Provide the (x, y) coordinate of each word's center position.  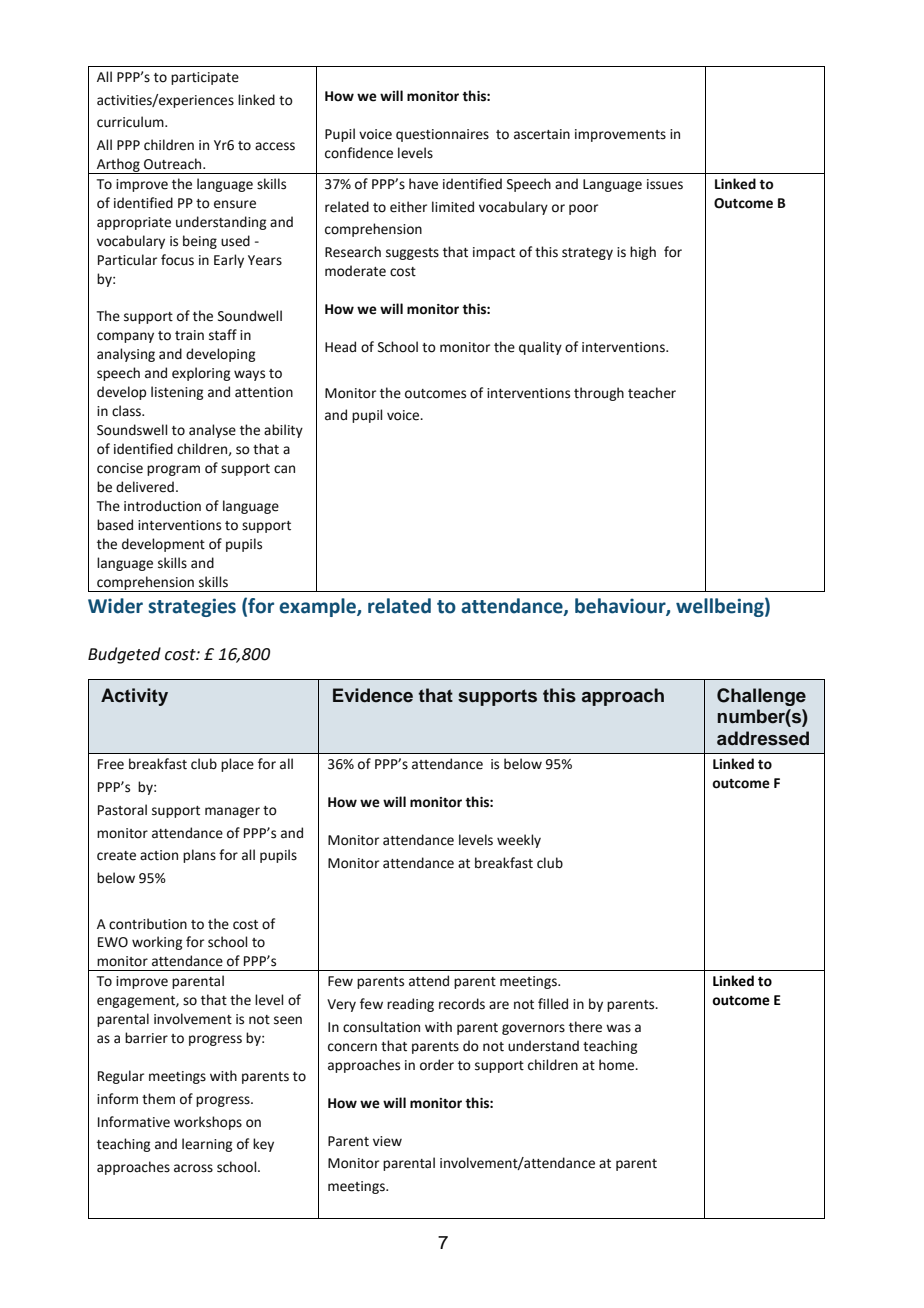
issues (665, 184)
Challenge (761, 697)
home (617, 1065)
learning (207, 1145)
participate (205, 78)
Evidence (373, 695)
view (387, 1141)
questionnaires (442, 135)
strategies (192, 607)
